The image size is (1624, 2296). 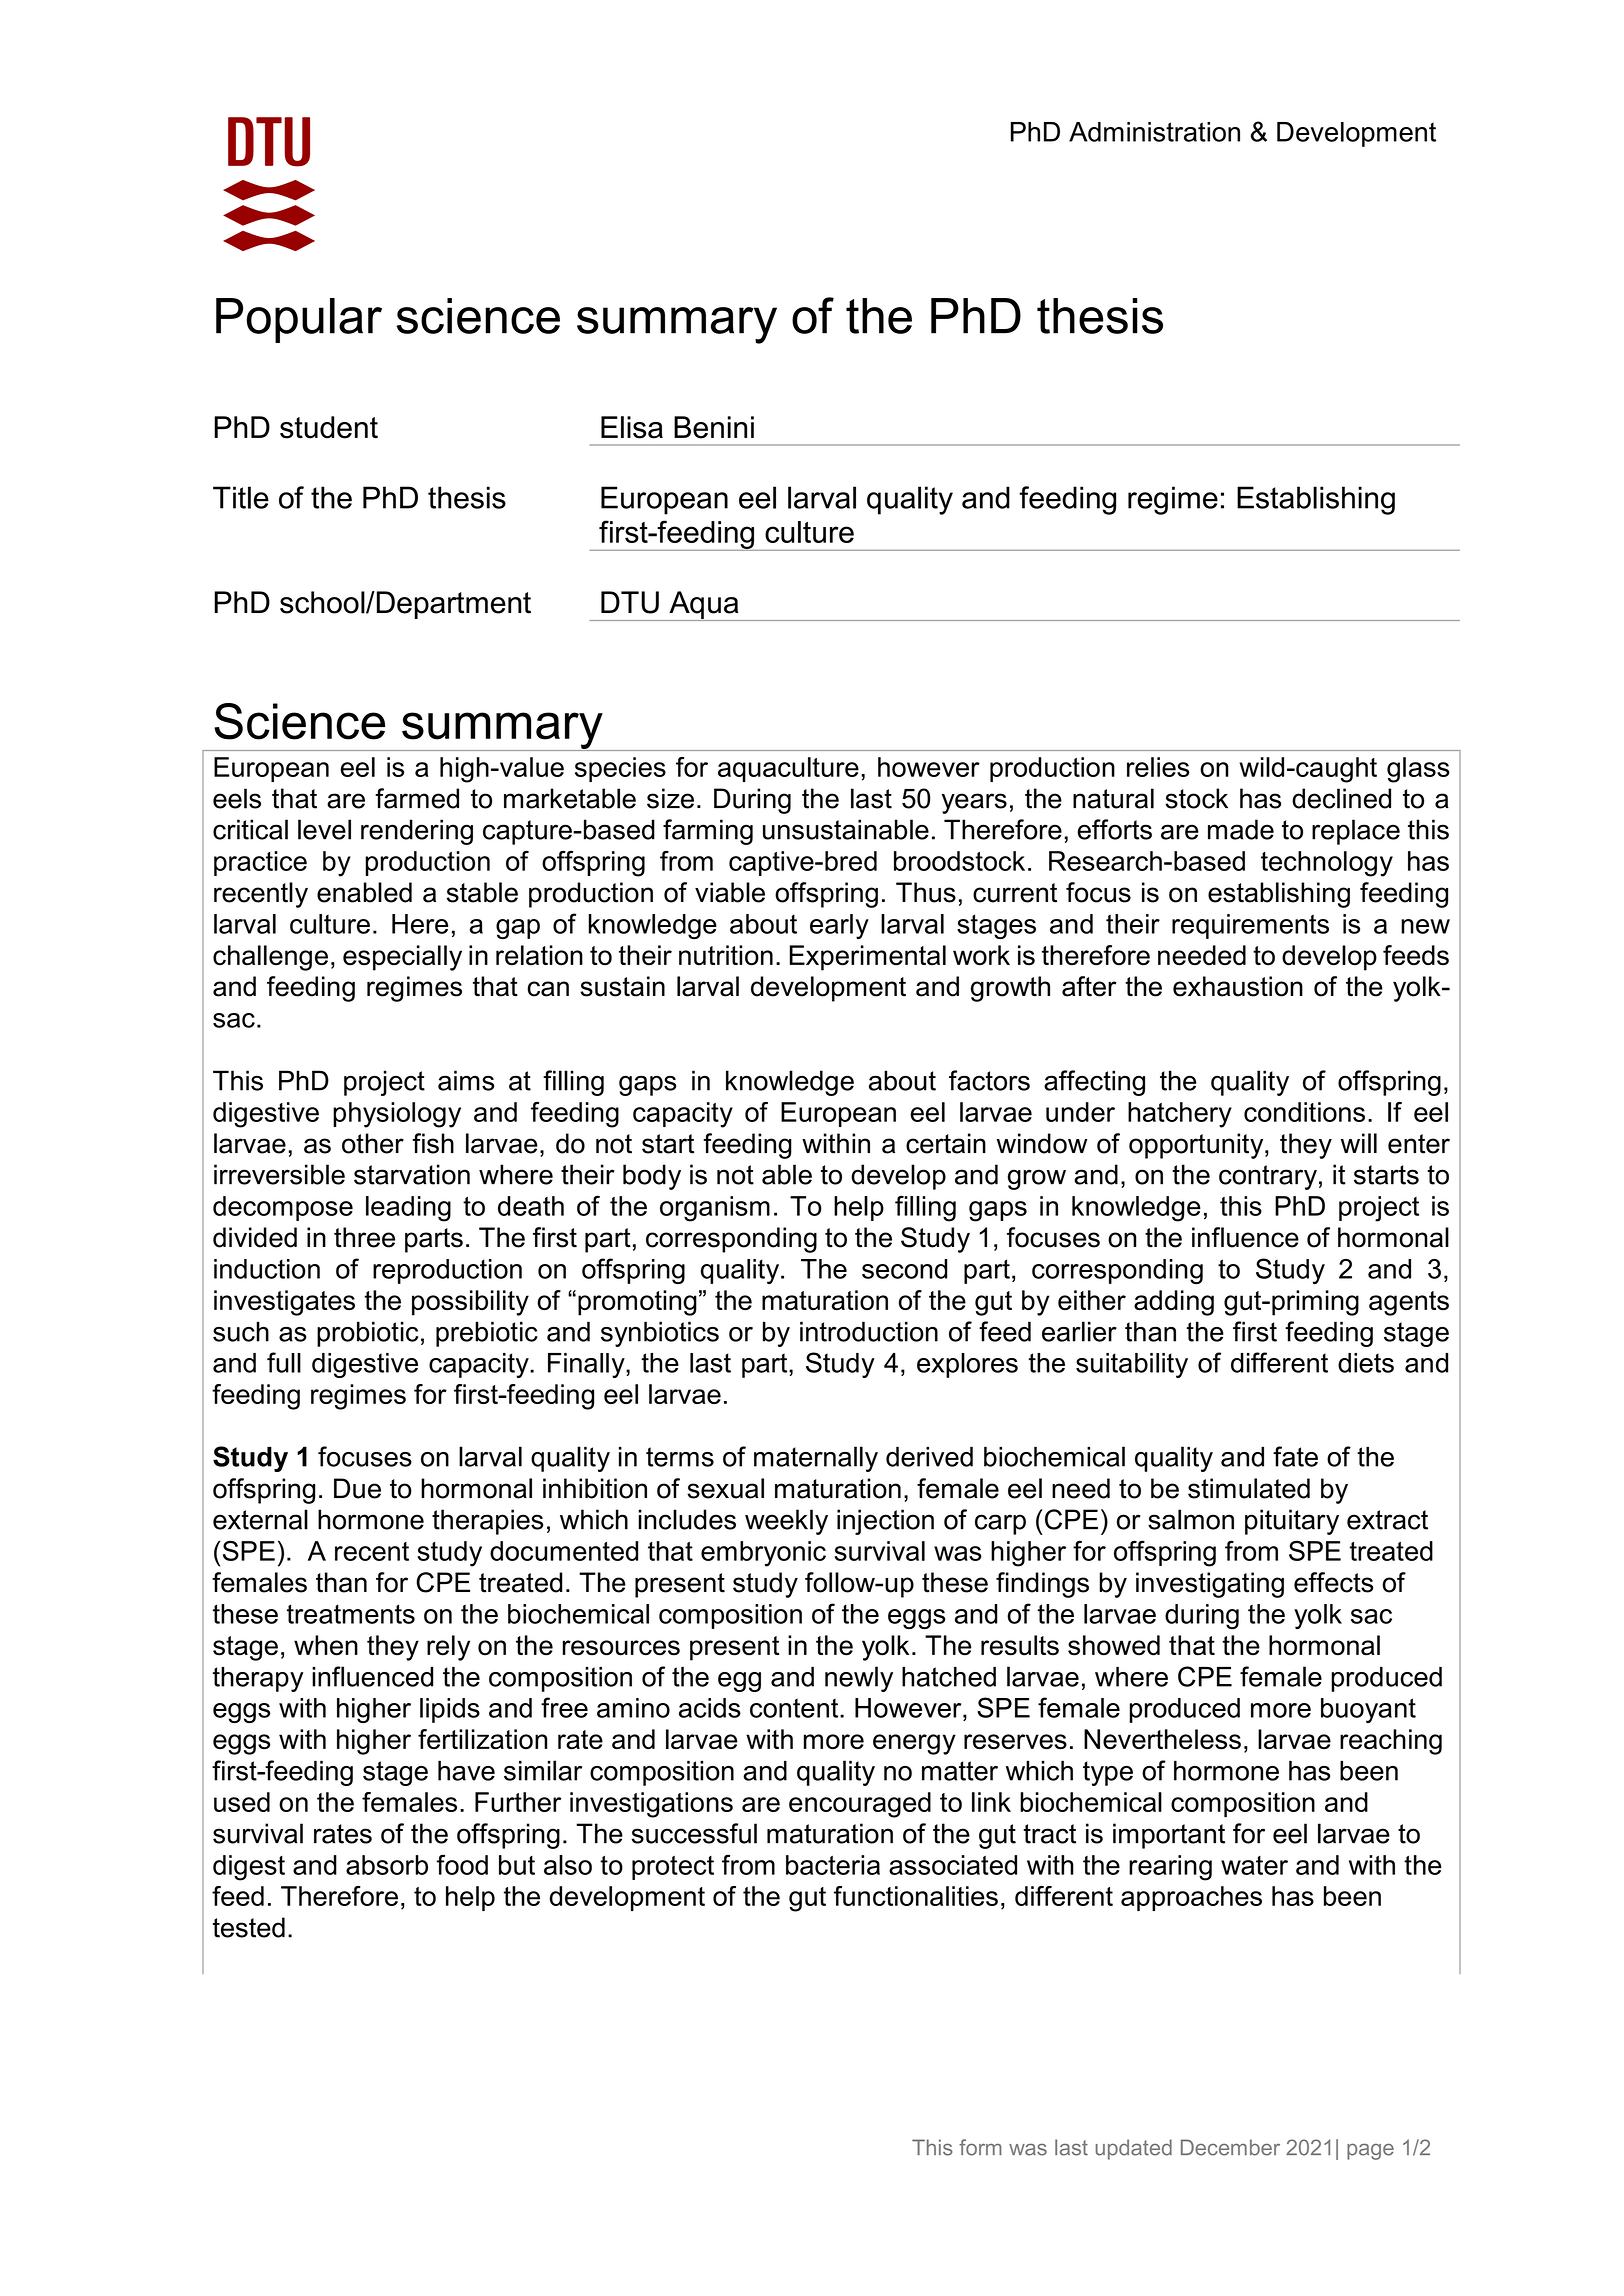 What do you see at coordinates (980, 2147) in the page?
I see `form` at bounding box center [980, 2147].
